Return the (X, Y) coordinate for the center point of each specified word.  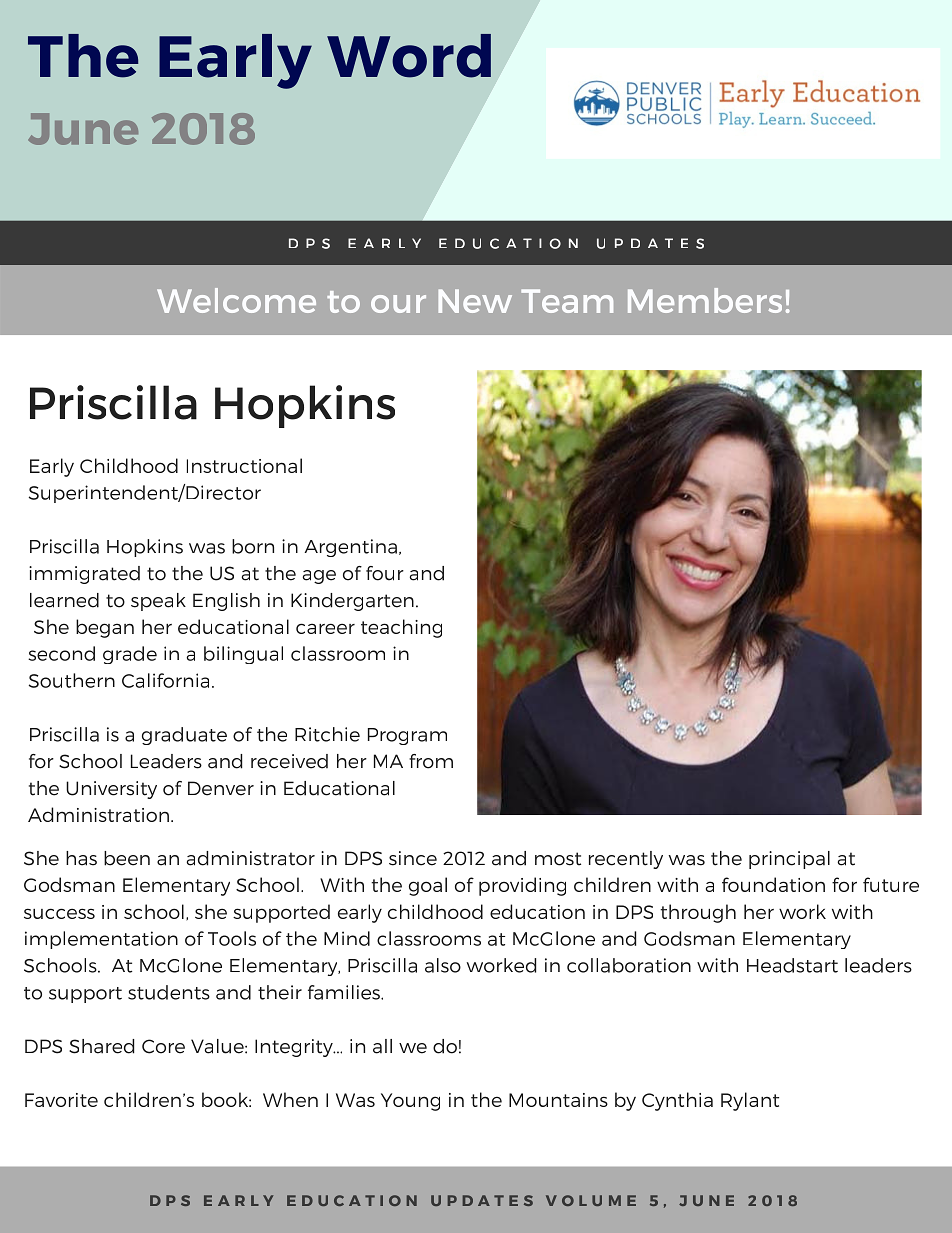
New (475, 301)
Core (163, 1046)
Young (410, 1102)
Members (705, 300)
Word (409, 56)
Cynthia (677, 1101)
